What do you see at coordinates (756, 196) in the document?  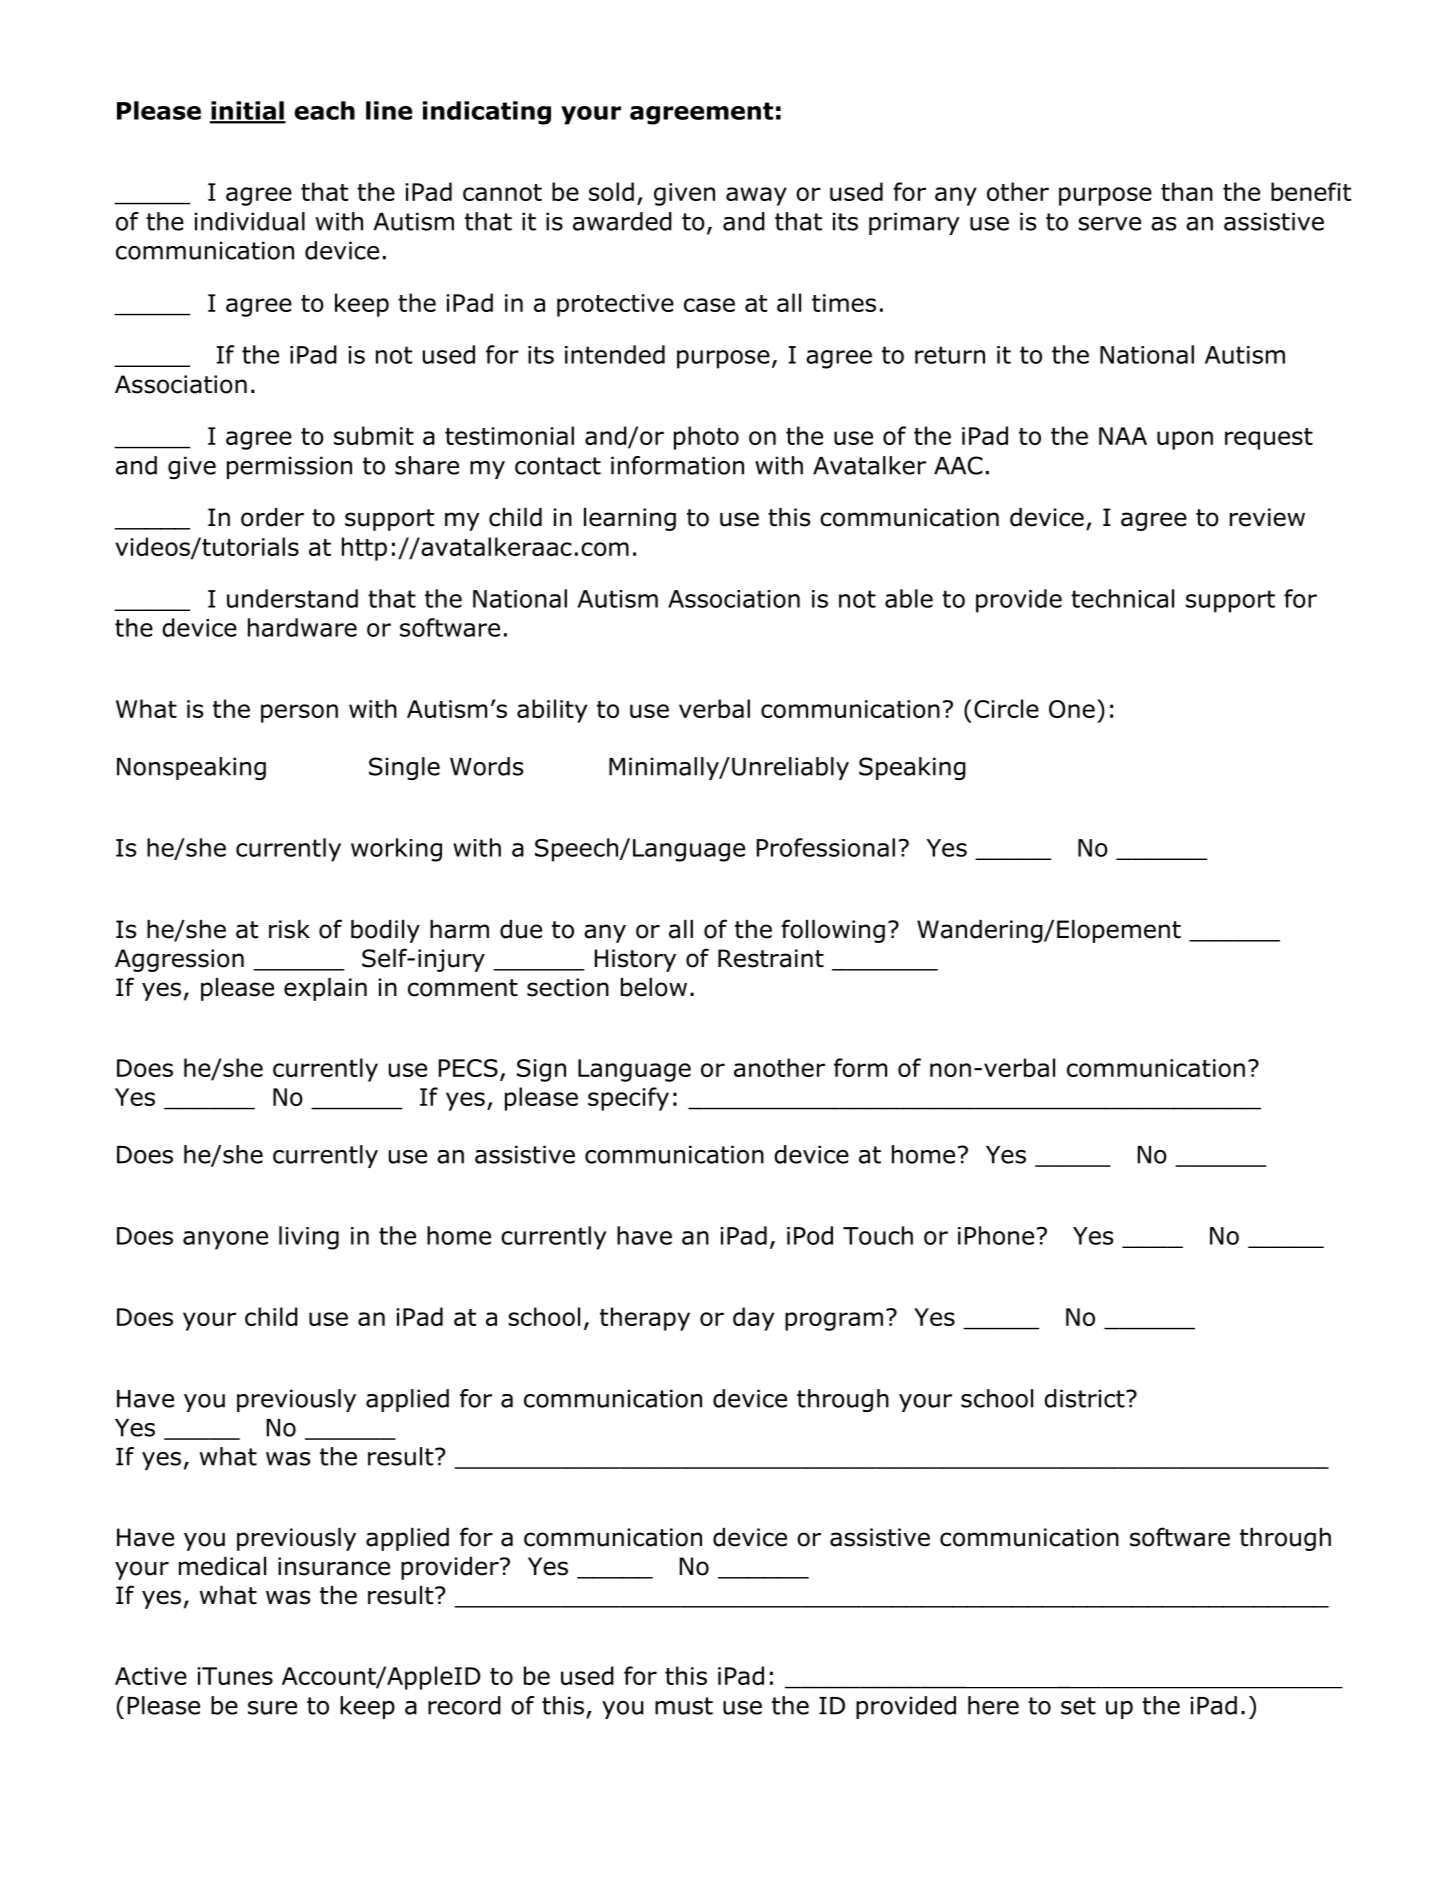 I see `away` at bounding box center [756, 196].
